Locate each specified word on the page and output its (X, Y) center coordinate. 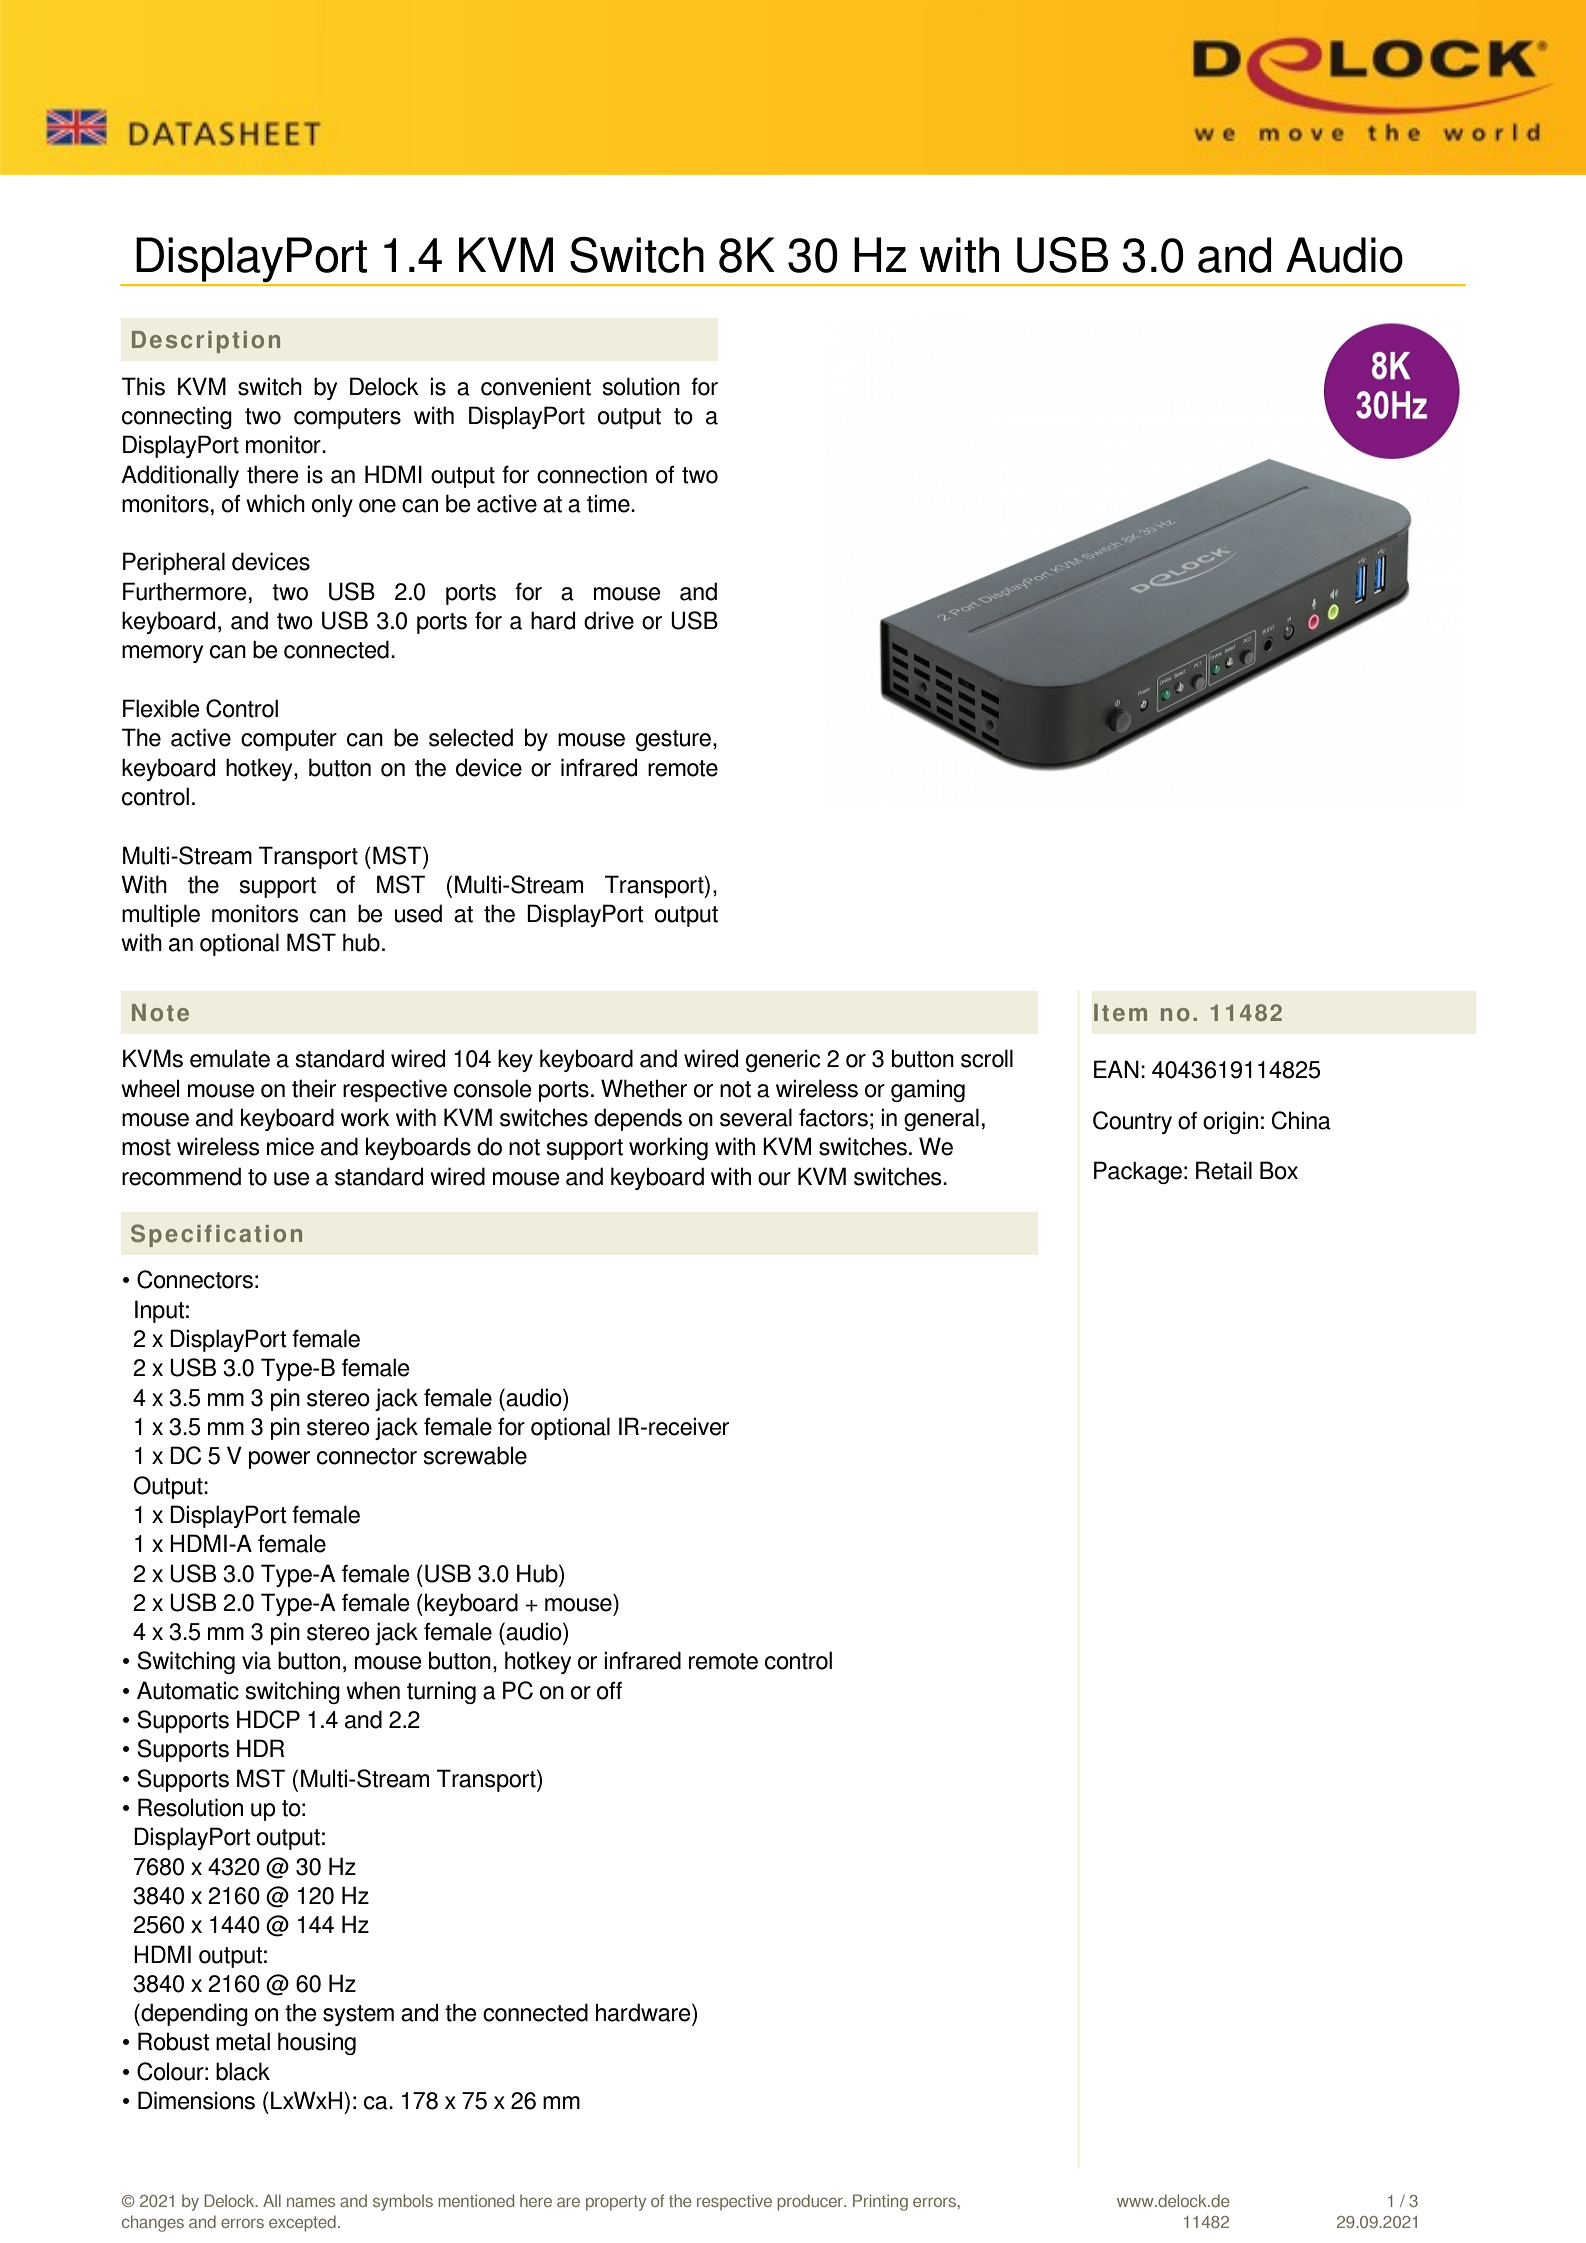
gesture (675, 740)
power (279, 1460)
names (311, 2202)
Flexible (161, 708)
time (609, 503)
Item (1120, 1012)
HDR (261, 1748)
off (609, 1690)
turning (441, 1692)
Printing (880, 2202)
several (756, 1117)
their (314, 1088)
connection (592, 474)
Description (206, 342)
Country (1132, 1122)
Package (1138, 1172)
